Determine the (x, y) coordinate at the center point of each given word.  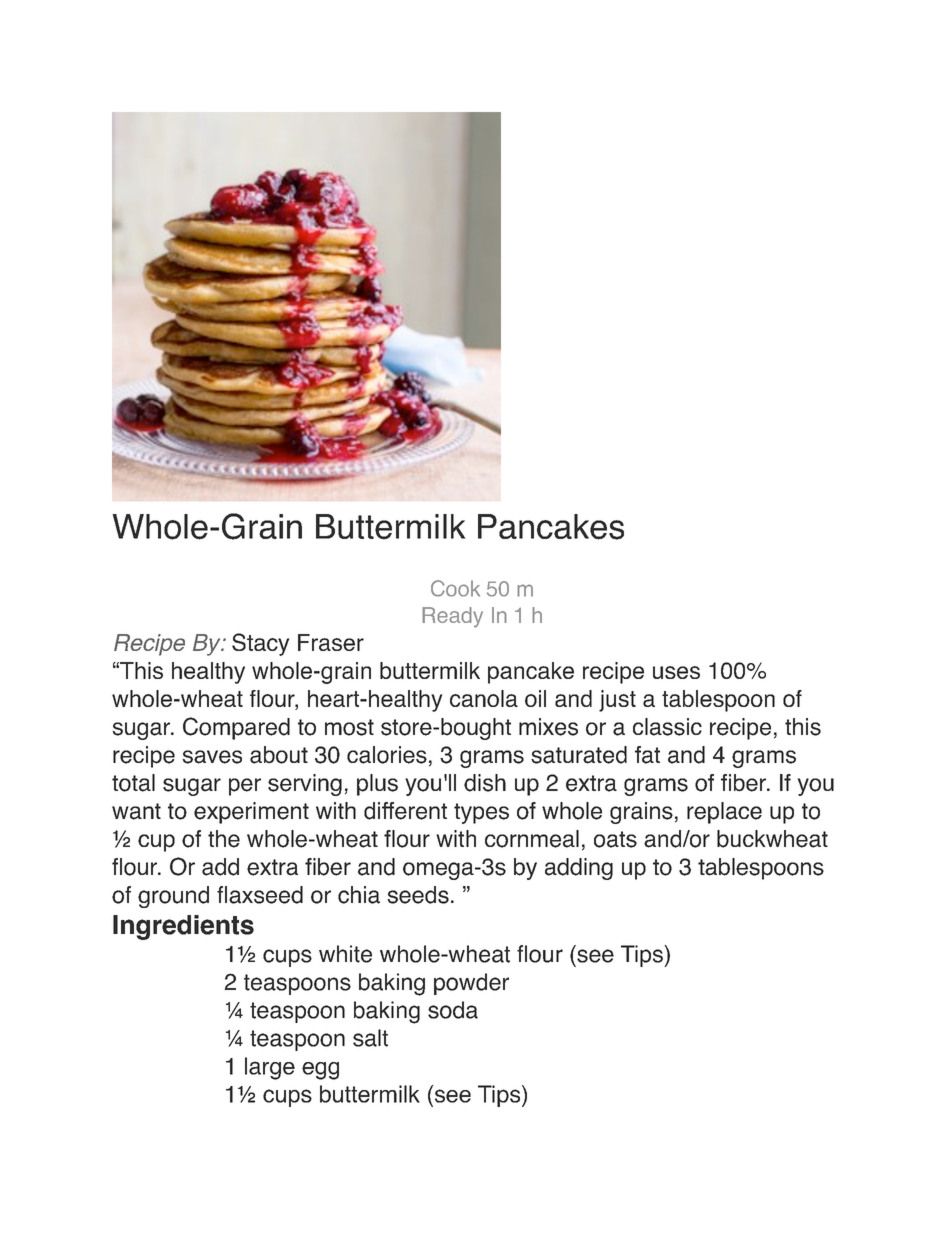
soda (453, 1010)
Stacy (260, 644)
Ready (452, 617)
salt (370, 1038)
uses (676, 672)
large (270, 1068)
